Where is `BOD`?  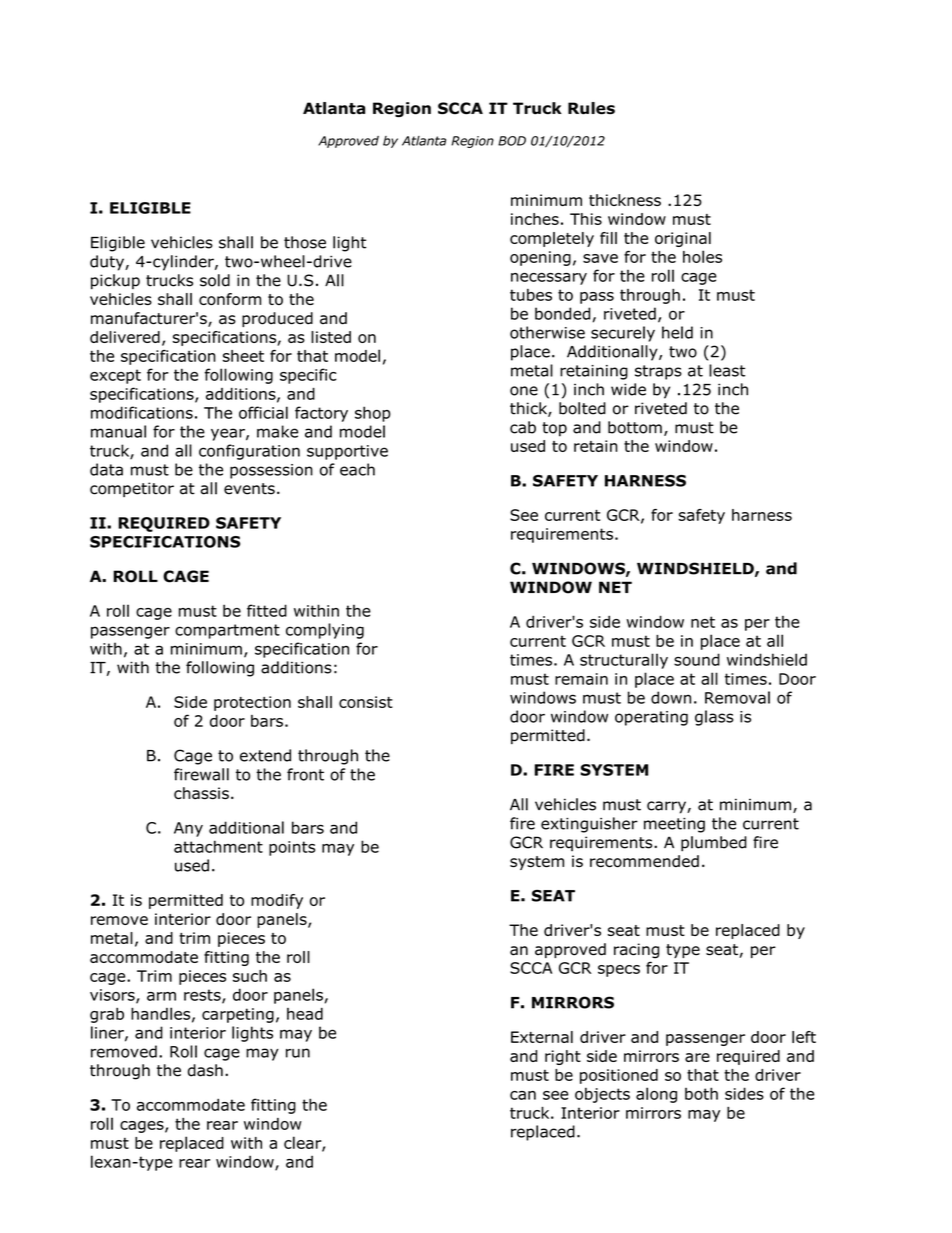
BOD is located at coordinates (512, 141).
